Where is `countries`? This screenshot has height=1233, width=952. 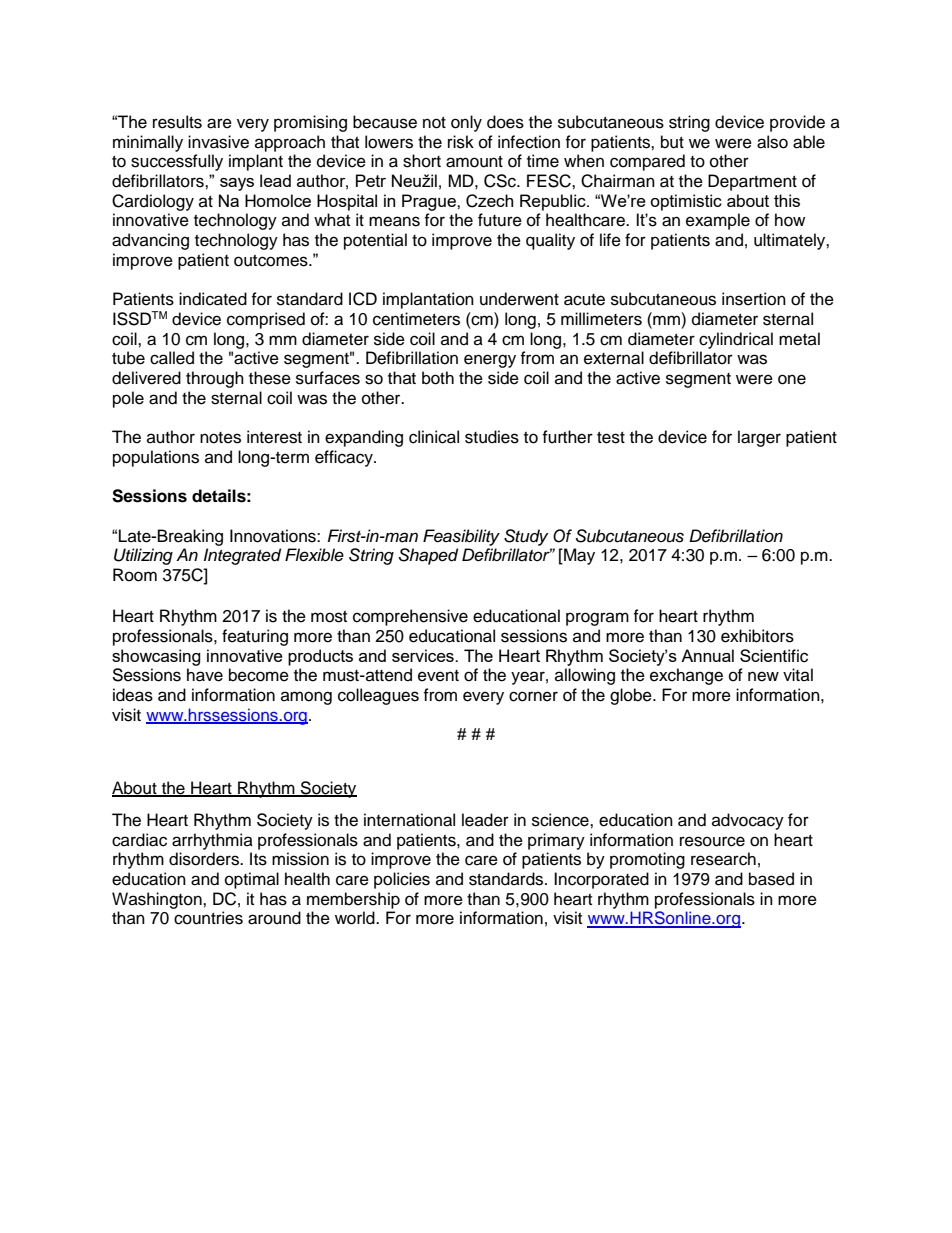
countries is located at coordinates (208, 918).
